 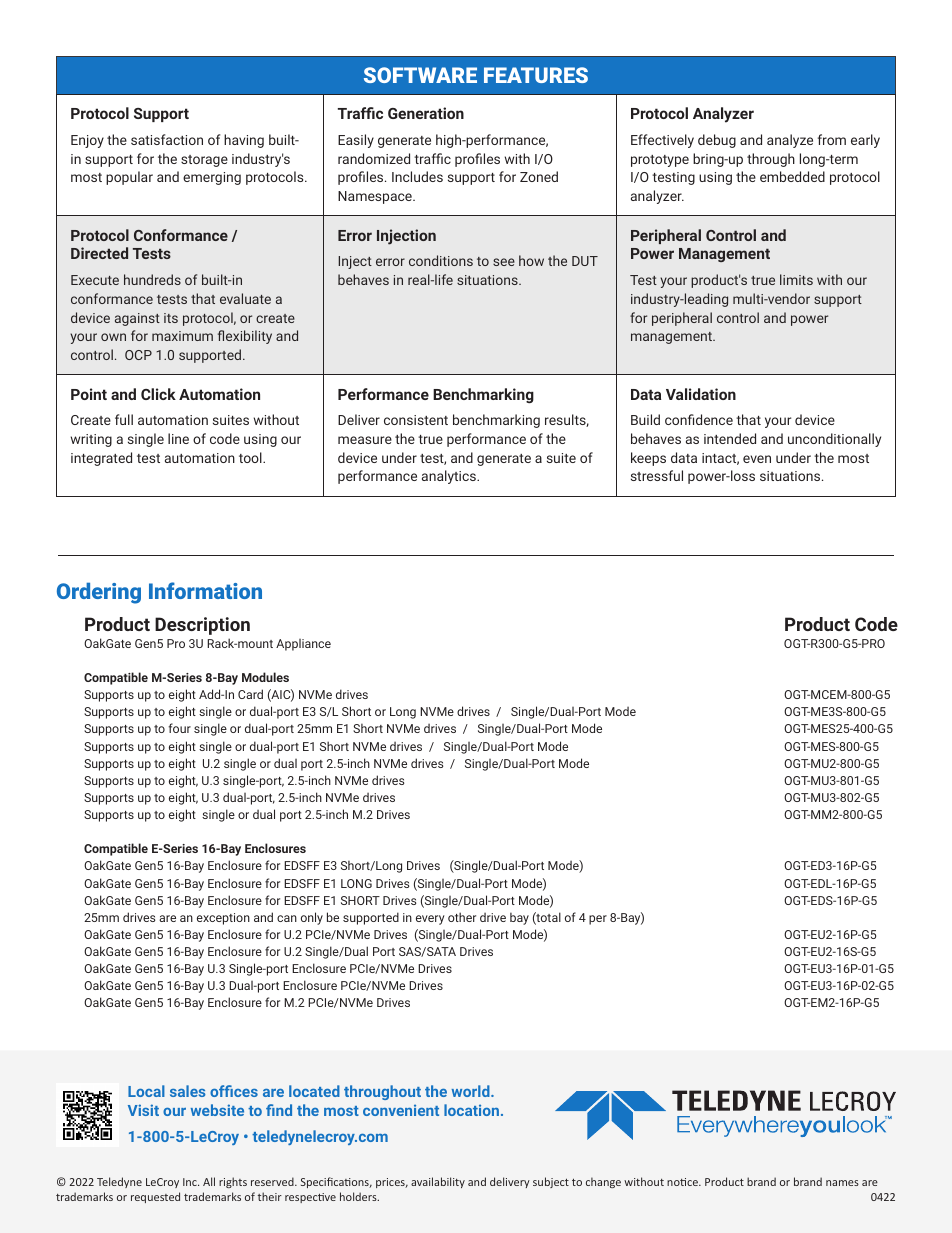 I want to click on Generation, so click(x=426, y=113).
